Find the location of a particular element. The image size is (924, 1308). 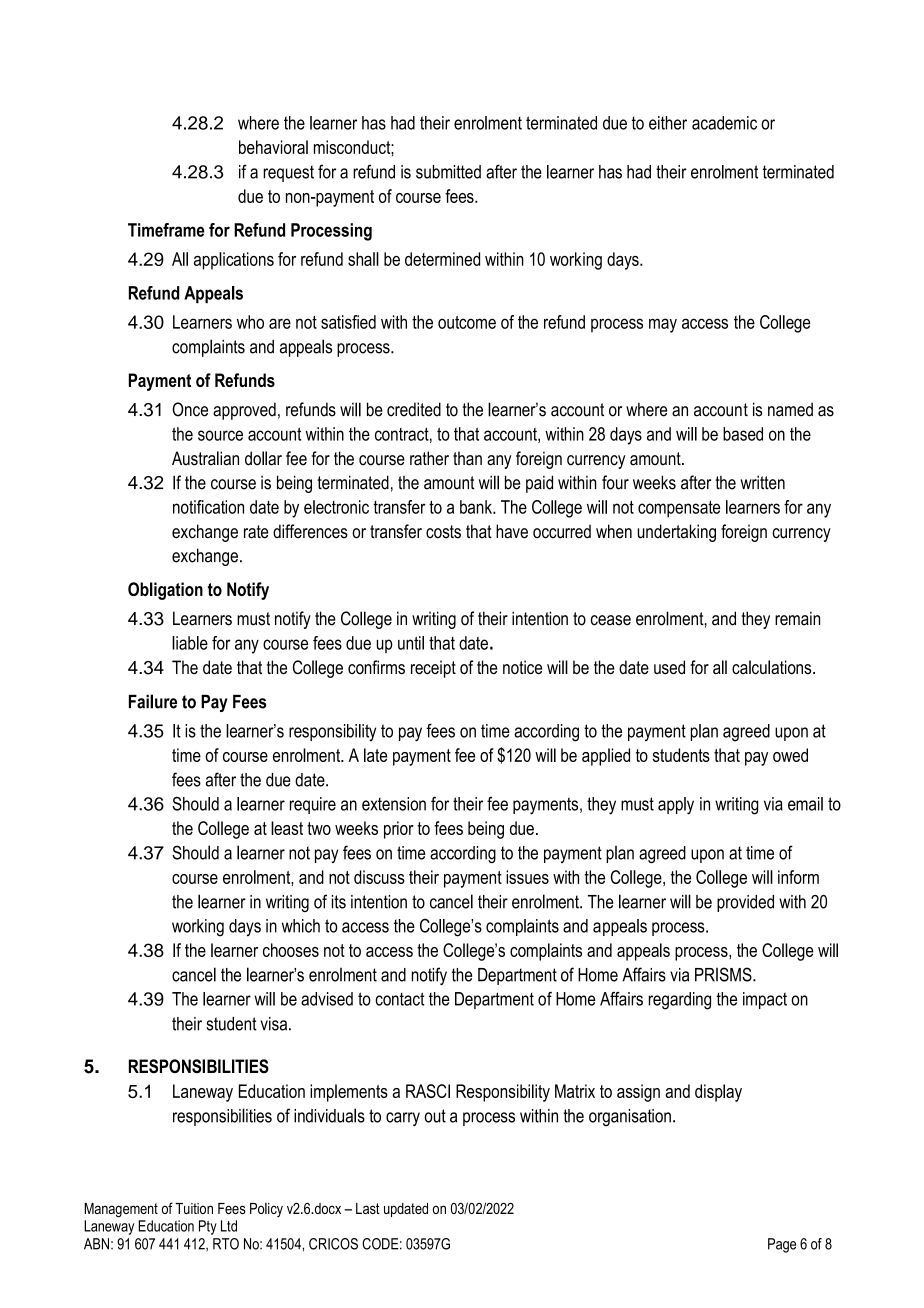

Page is located at coordinates (782, 1245).
